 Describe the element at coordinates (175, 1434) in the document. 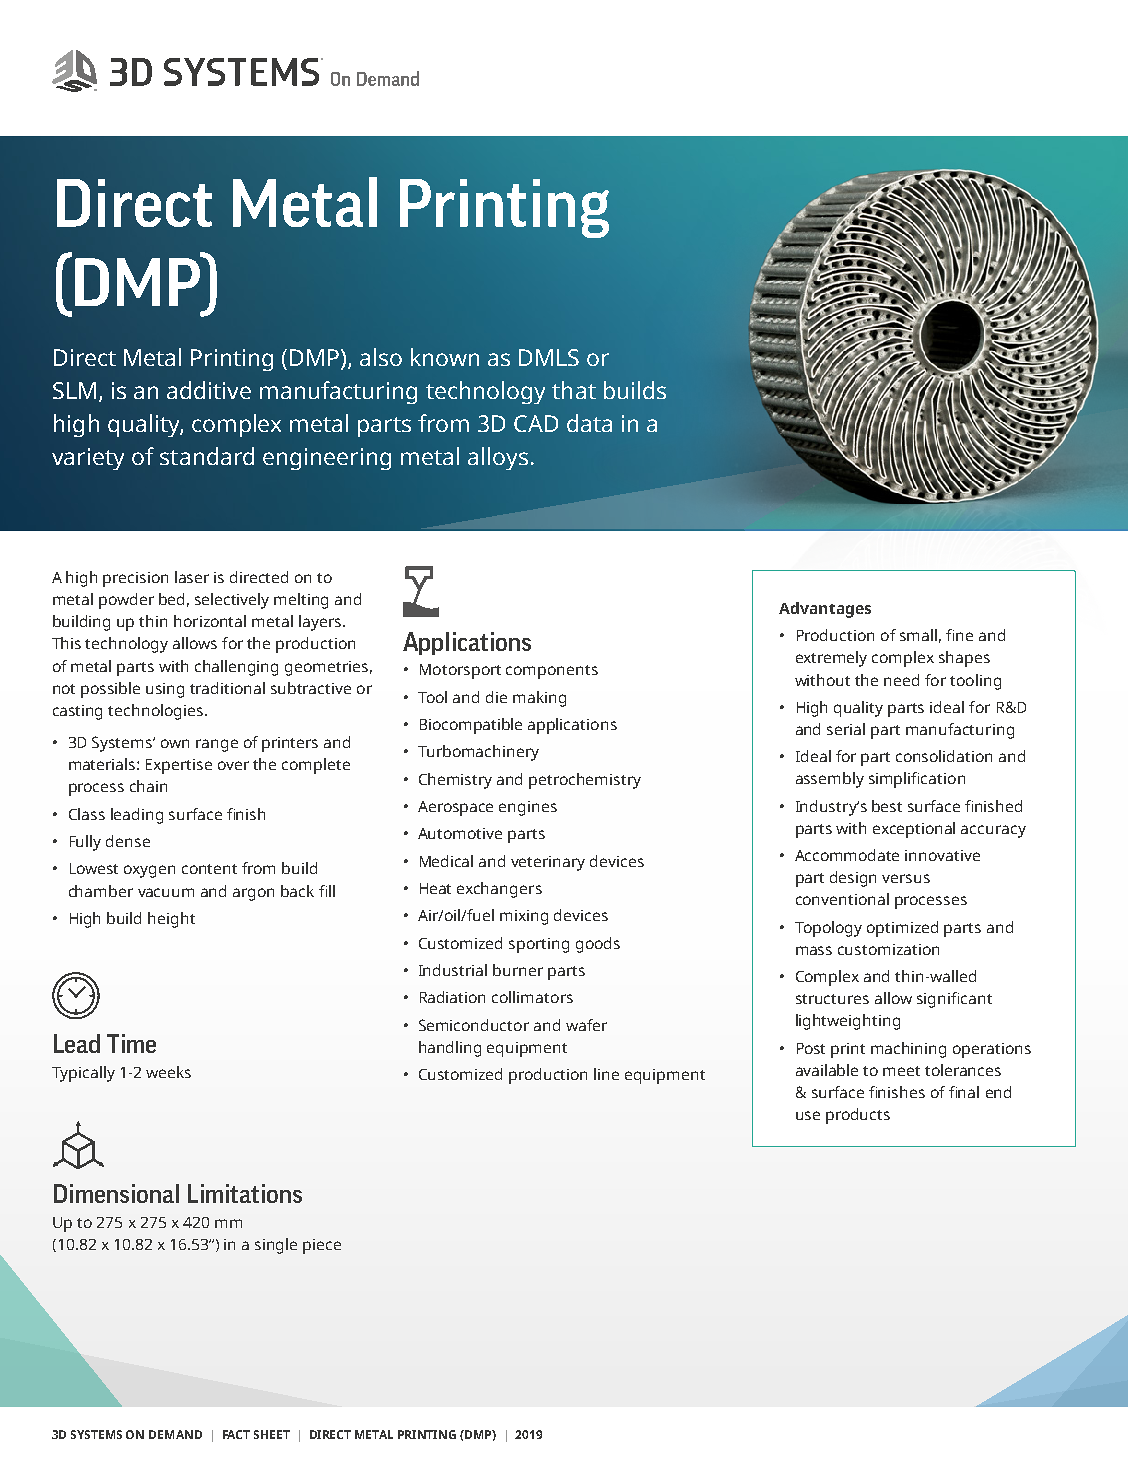

I see `DEMAND` at that location.
